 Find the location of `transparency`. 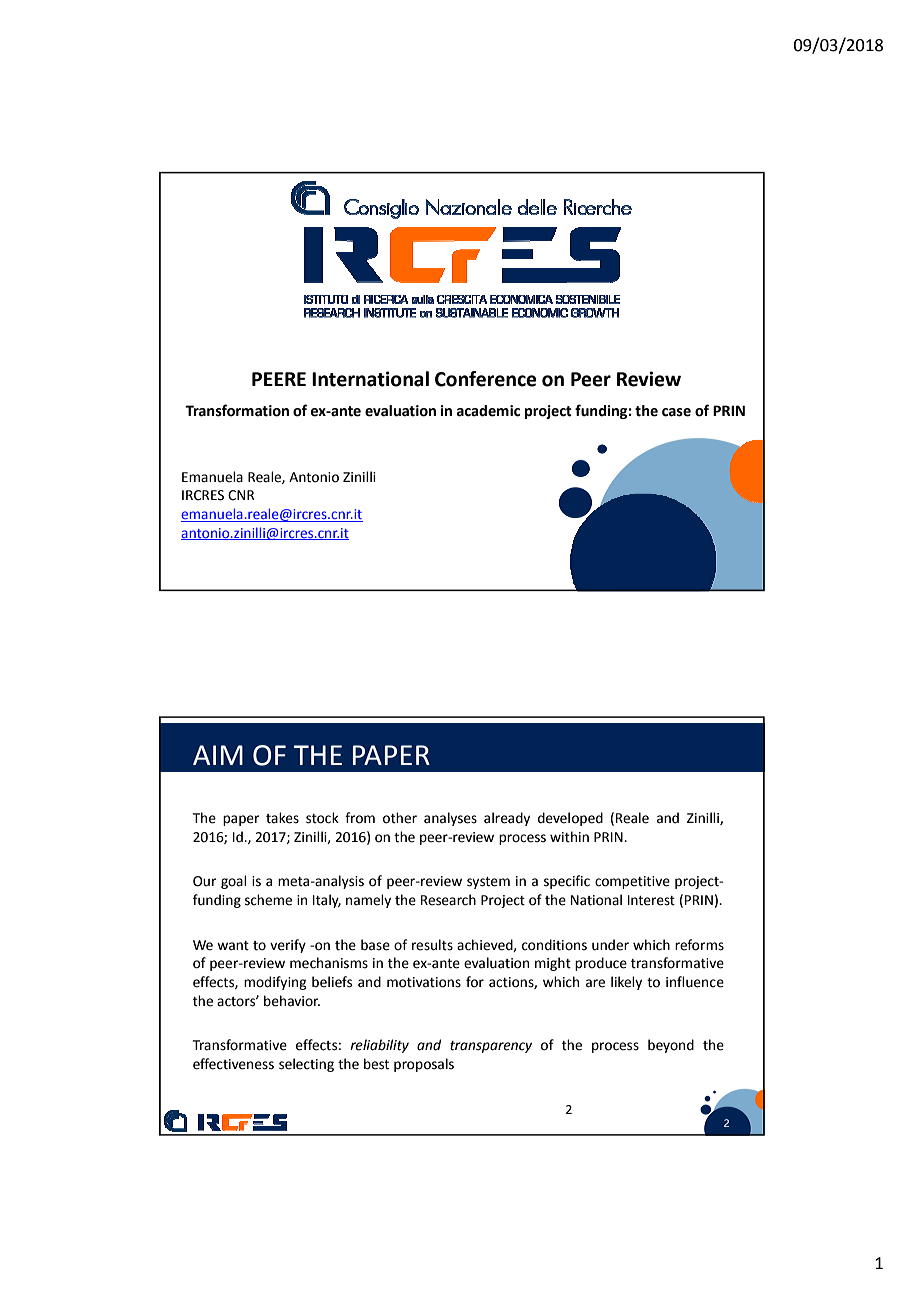

transparency is located at coordinates (491, 1047).
